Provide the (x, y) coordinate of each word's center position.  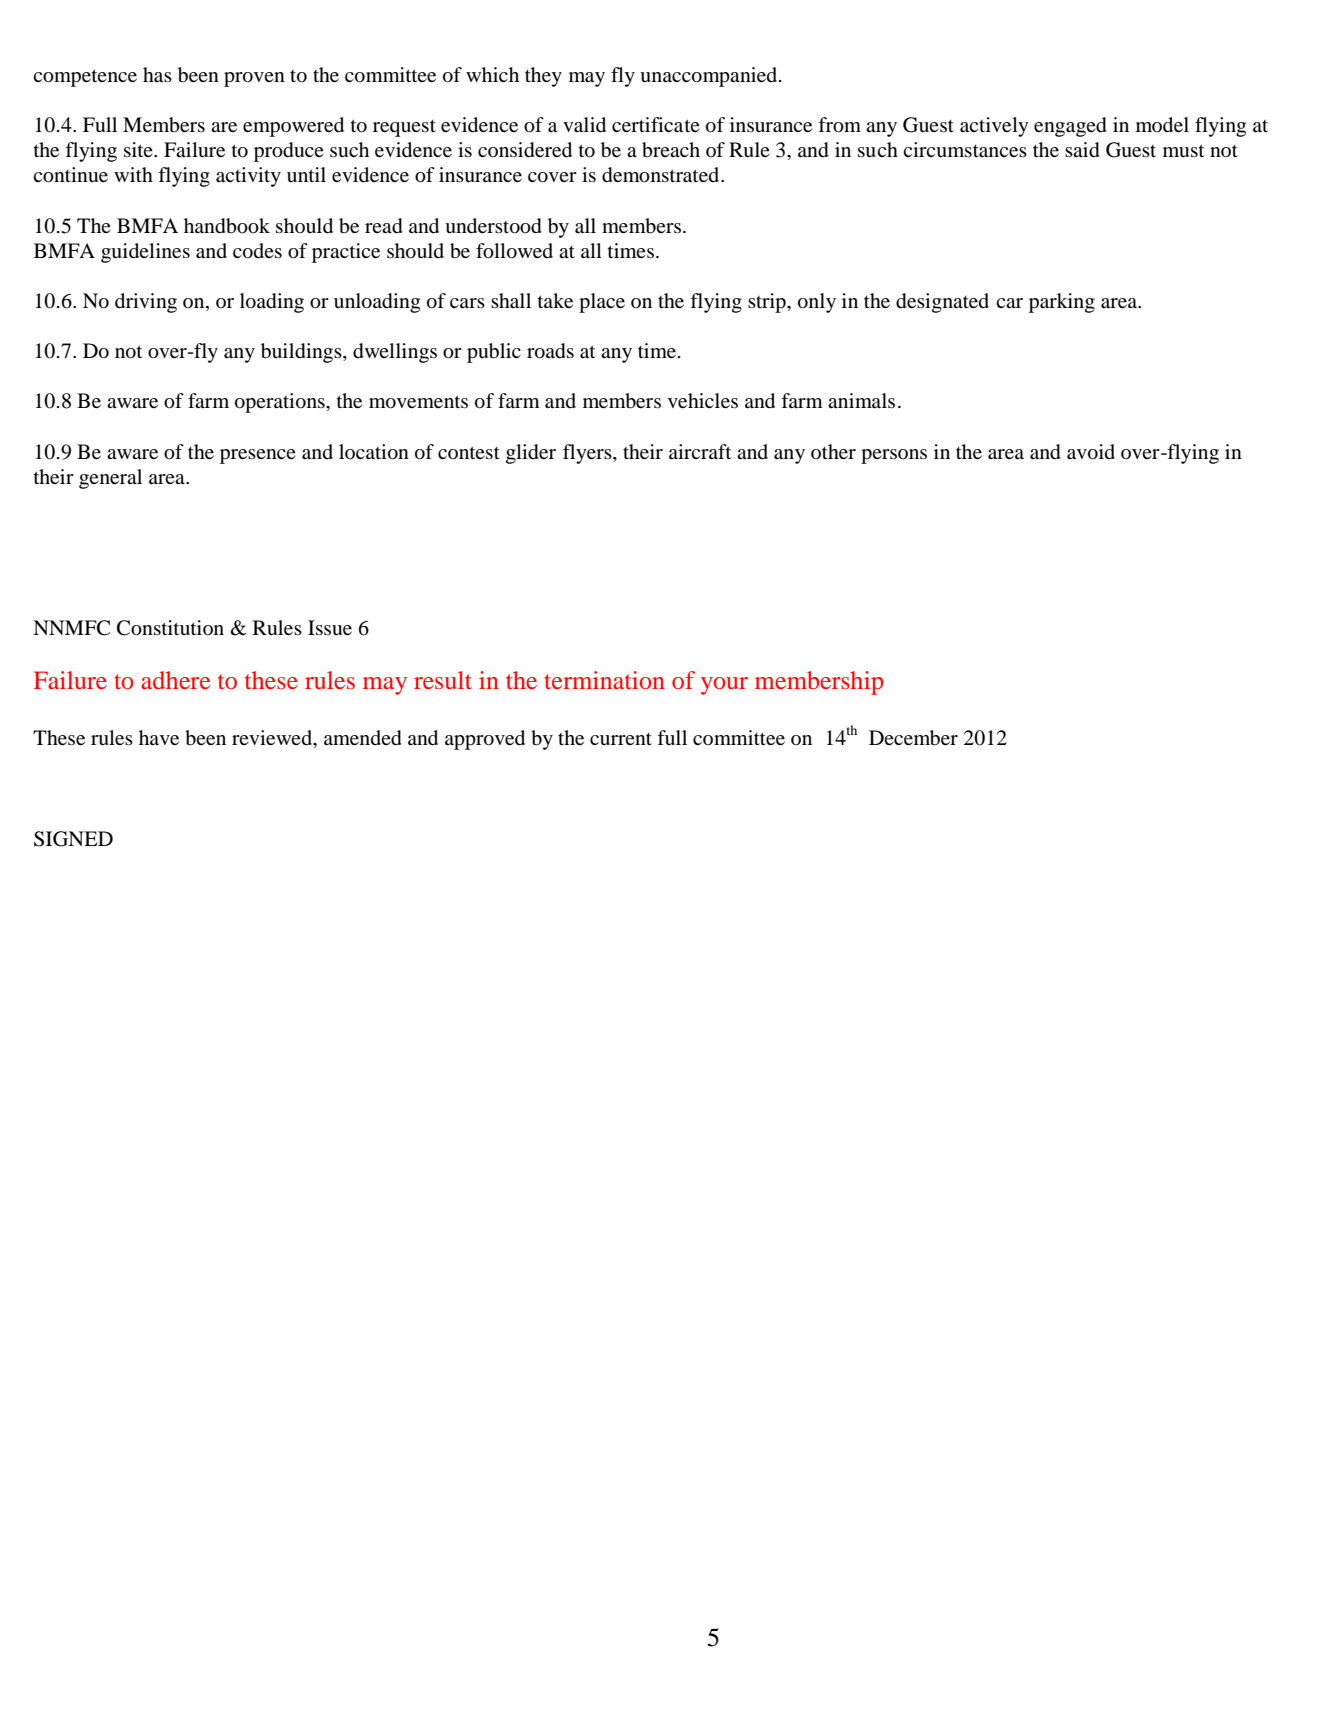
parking (1062, 303)
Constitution (170, 628)
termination (605, 680)
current (621, 739)
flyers (588, 454)
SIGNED (73, 839)
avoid (1091, 452)
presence (258, 456)
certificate (656, 125)
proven (254, 79)
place (602, 303)
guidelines (145, 253)
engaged (1070, 127)
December (913, 738)
